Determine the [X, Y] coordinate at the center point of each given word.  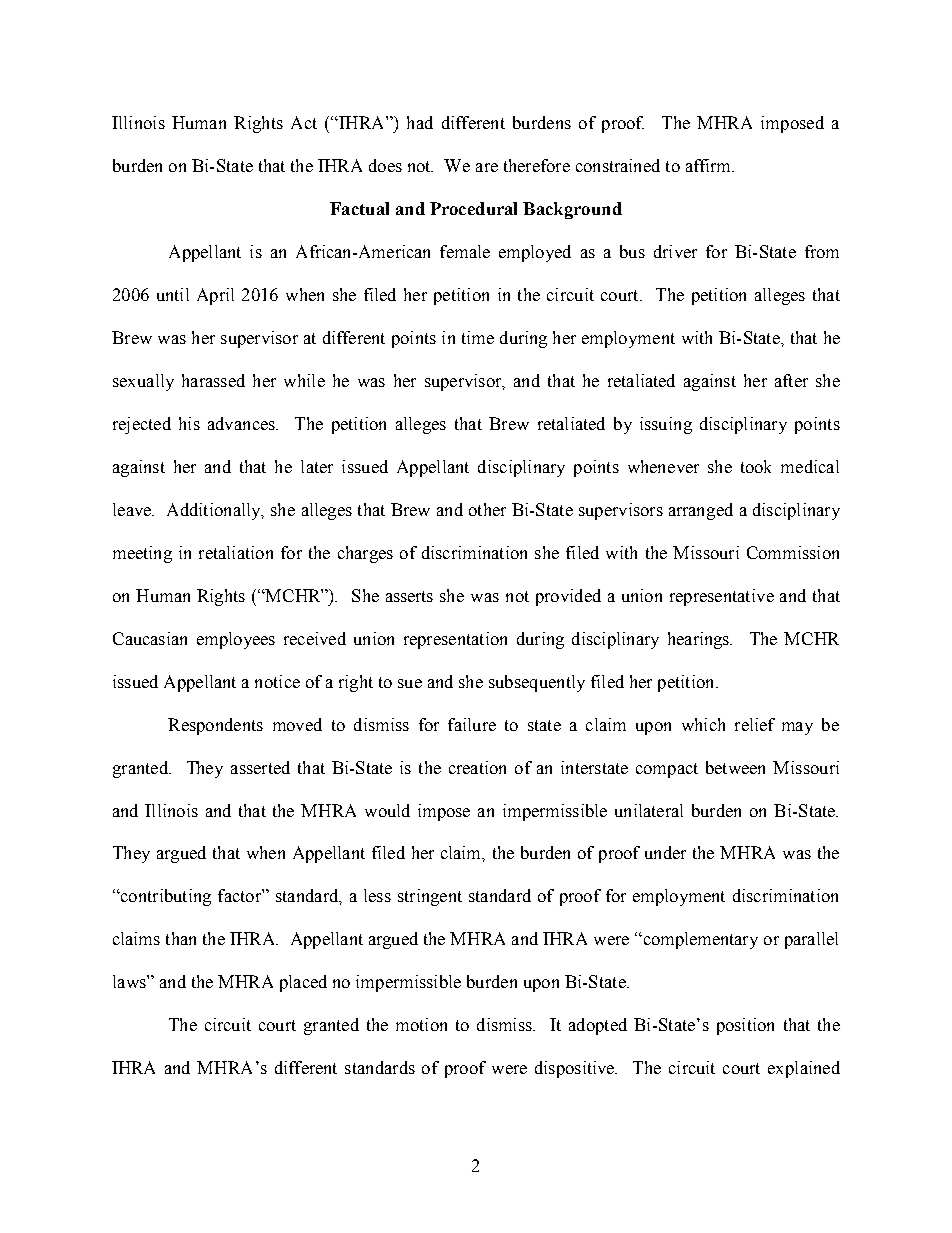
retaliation [236, 552]
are [487, 167]
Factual [359, 208]
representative [722, 597]
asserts [409, 596]
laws [130, 981]
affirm [709, 165]
